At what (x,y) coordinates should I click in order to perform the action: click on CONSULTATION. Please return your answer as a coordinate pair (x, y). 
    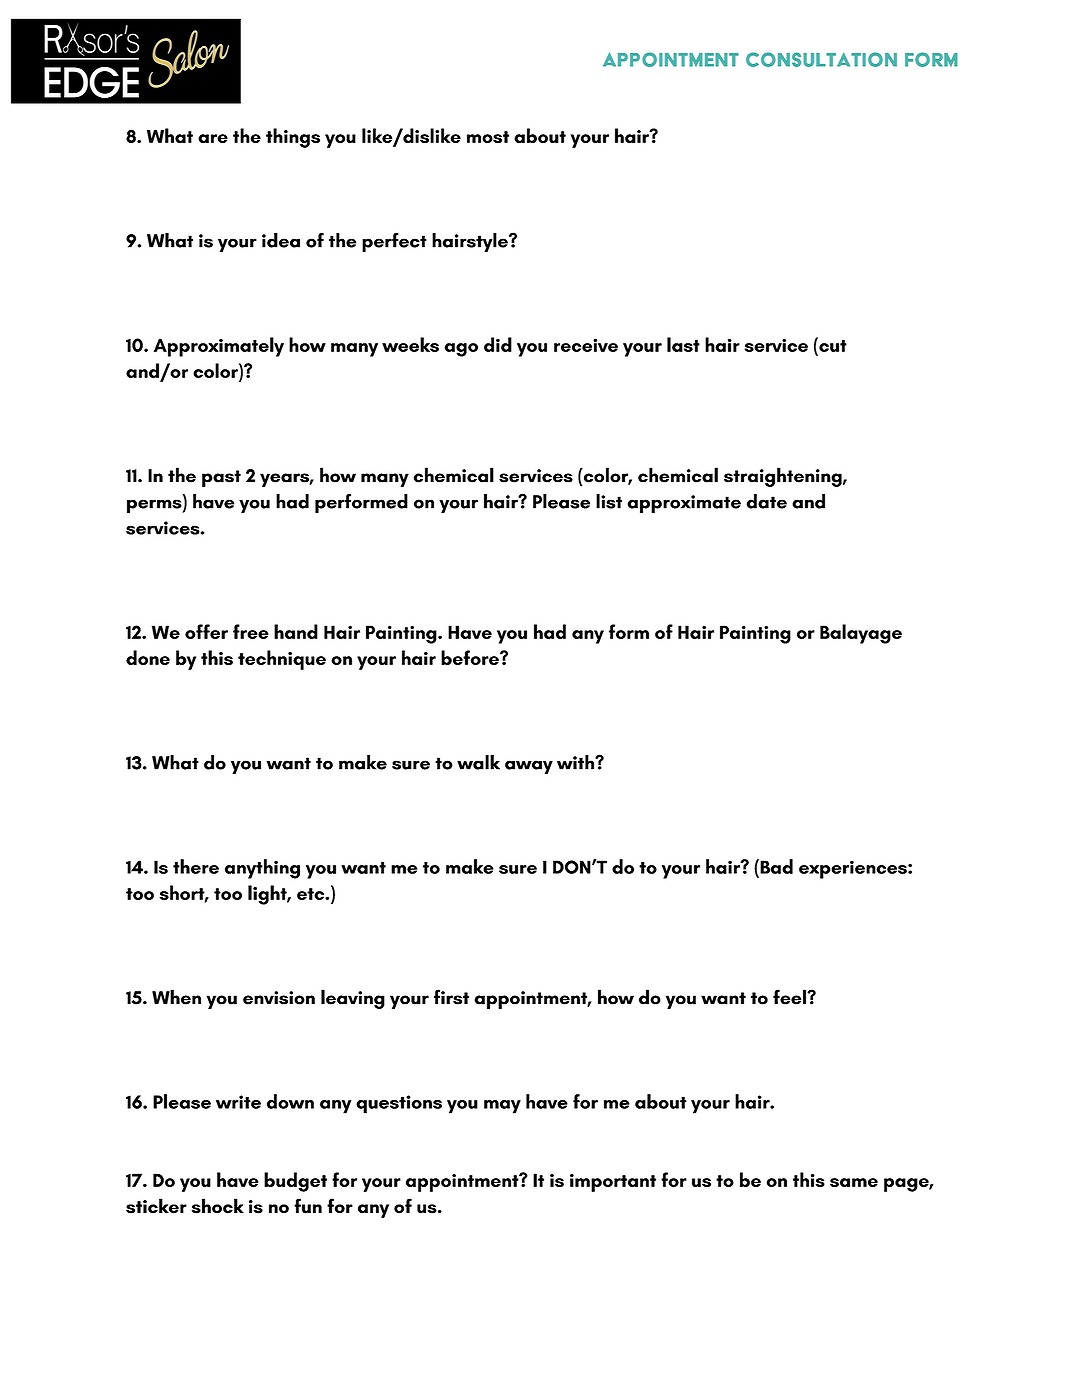
    Looking at the image, I should click on (821, 59).
